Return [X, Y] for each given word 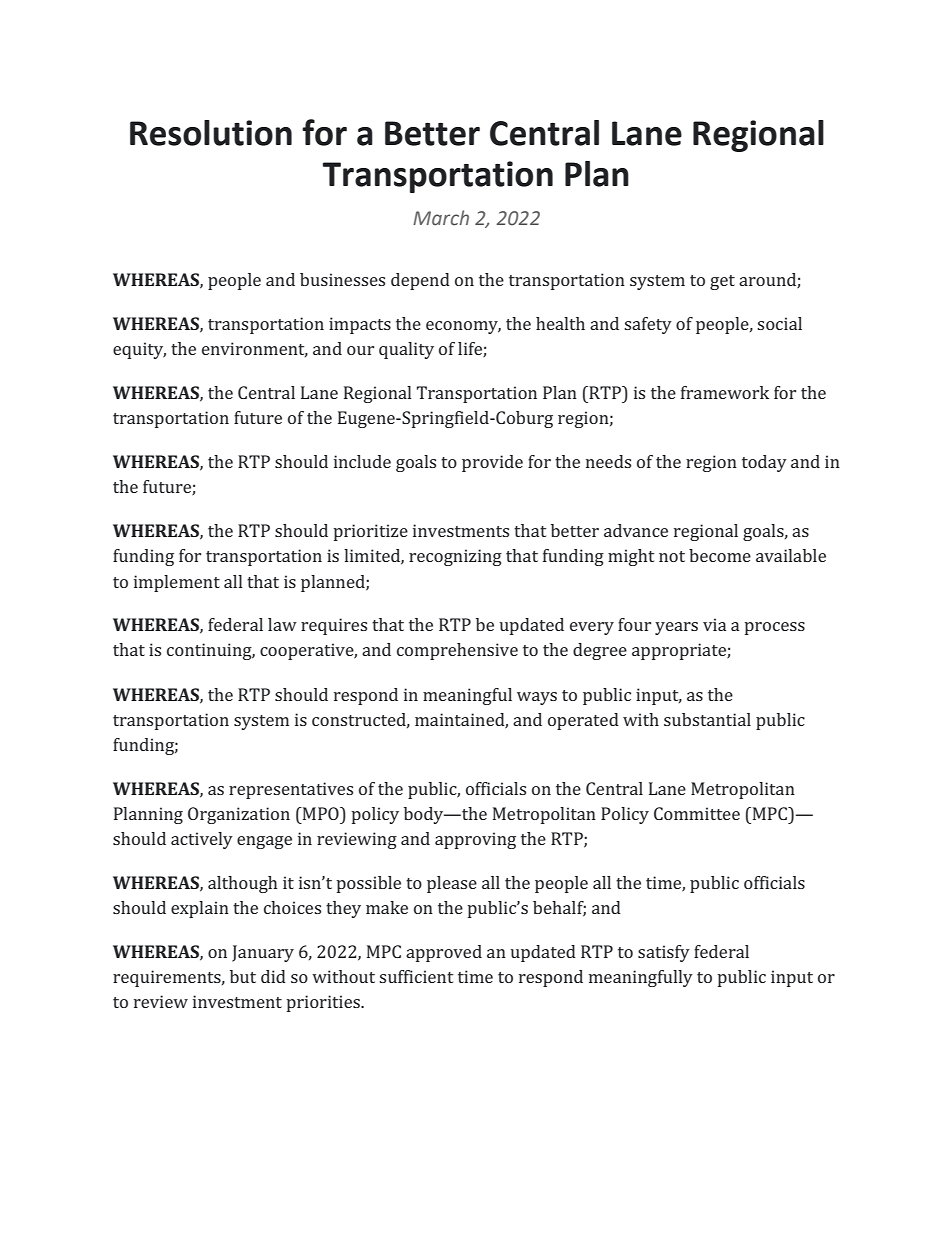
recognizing [455, 557]
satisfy [664, 953]
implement [177, 583]
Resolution [211, 133]
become [720, 555]
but [243, 976]
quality [406, 350]
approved [444, 953]
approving [475, 840]
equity [139, 350]
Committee [697, 813]
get [722, 282]
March [441, 218]
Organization [239, 815]
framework [725, 392]
